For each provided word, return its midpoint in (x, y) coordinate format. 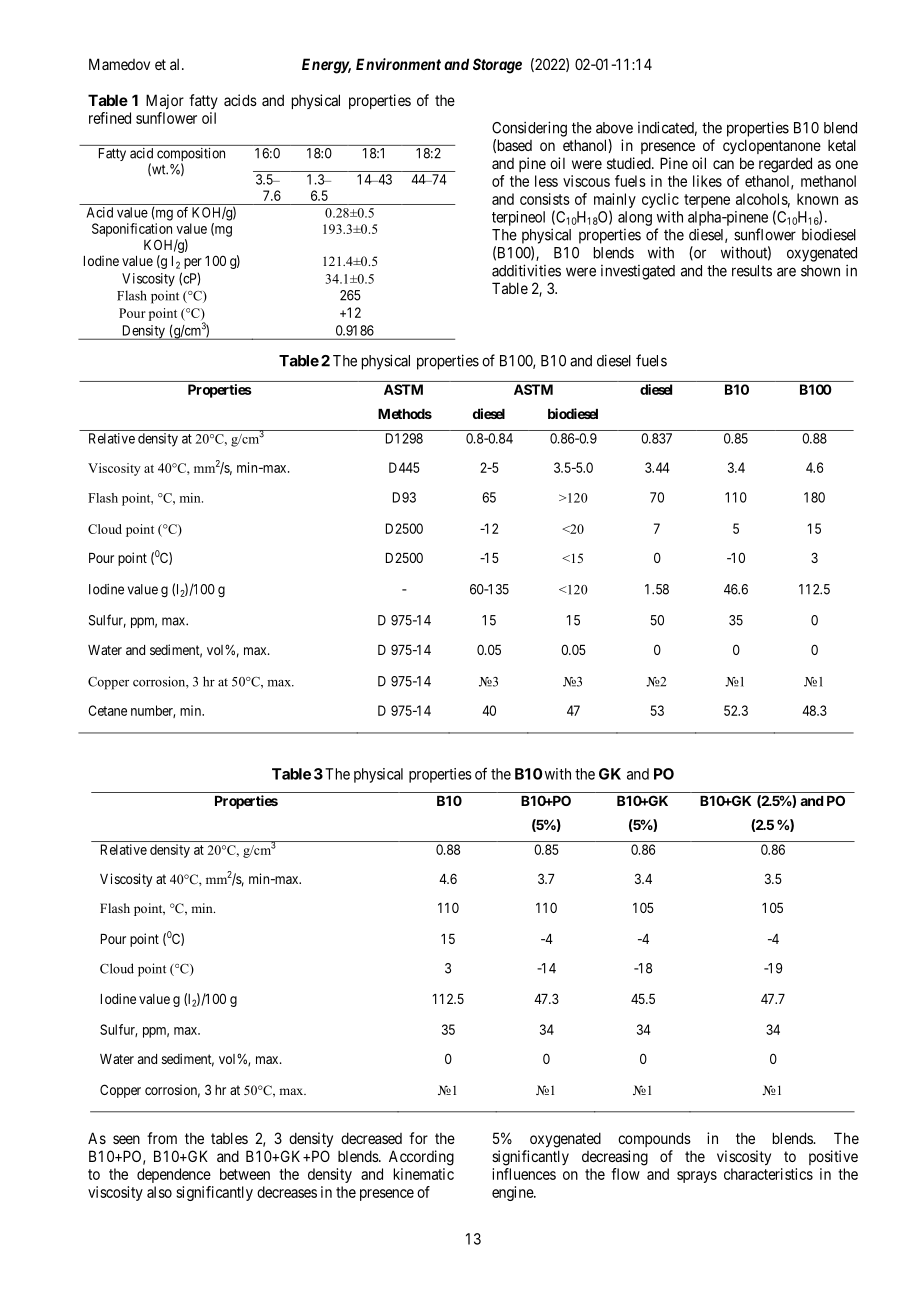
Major (165, 101)
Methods (405, 414)
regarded (785, 165)
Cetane (107, 710)
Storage (497, 66)
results (752, 271)
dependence (174, 1175)
